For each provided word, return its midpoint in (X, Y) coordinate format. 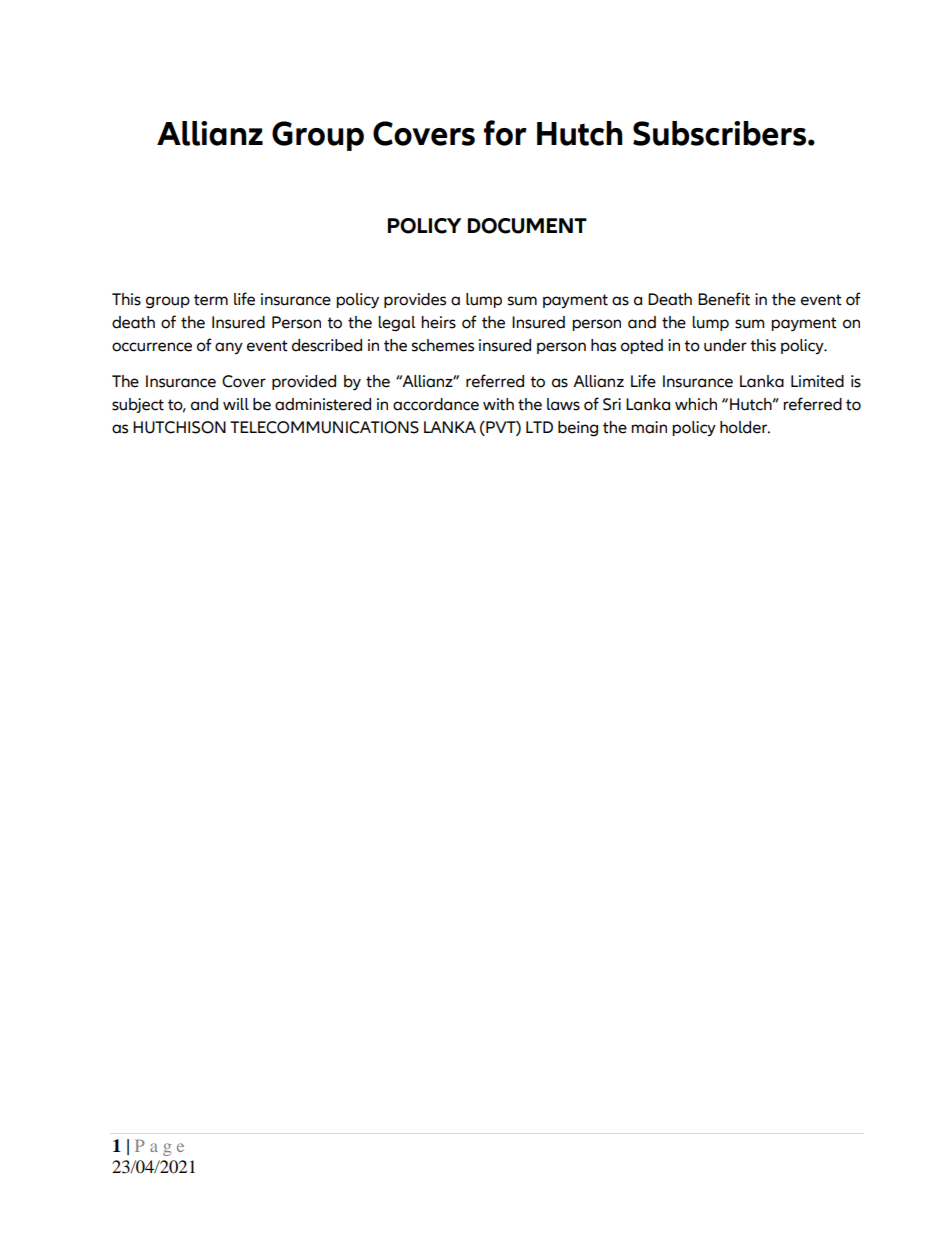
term (211, 300)
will (236, 404)
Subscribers (719, 133)
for (505, 133)
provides (415, 300)
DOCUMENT (527, 226)
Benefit (724, 299)
